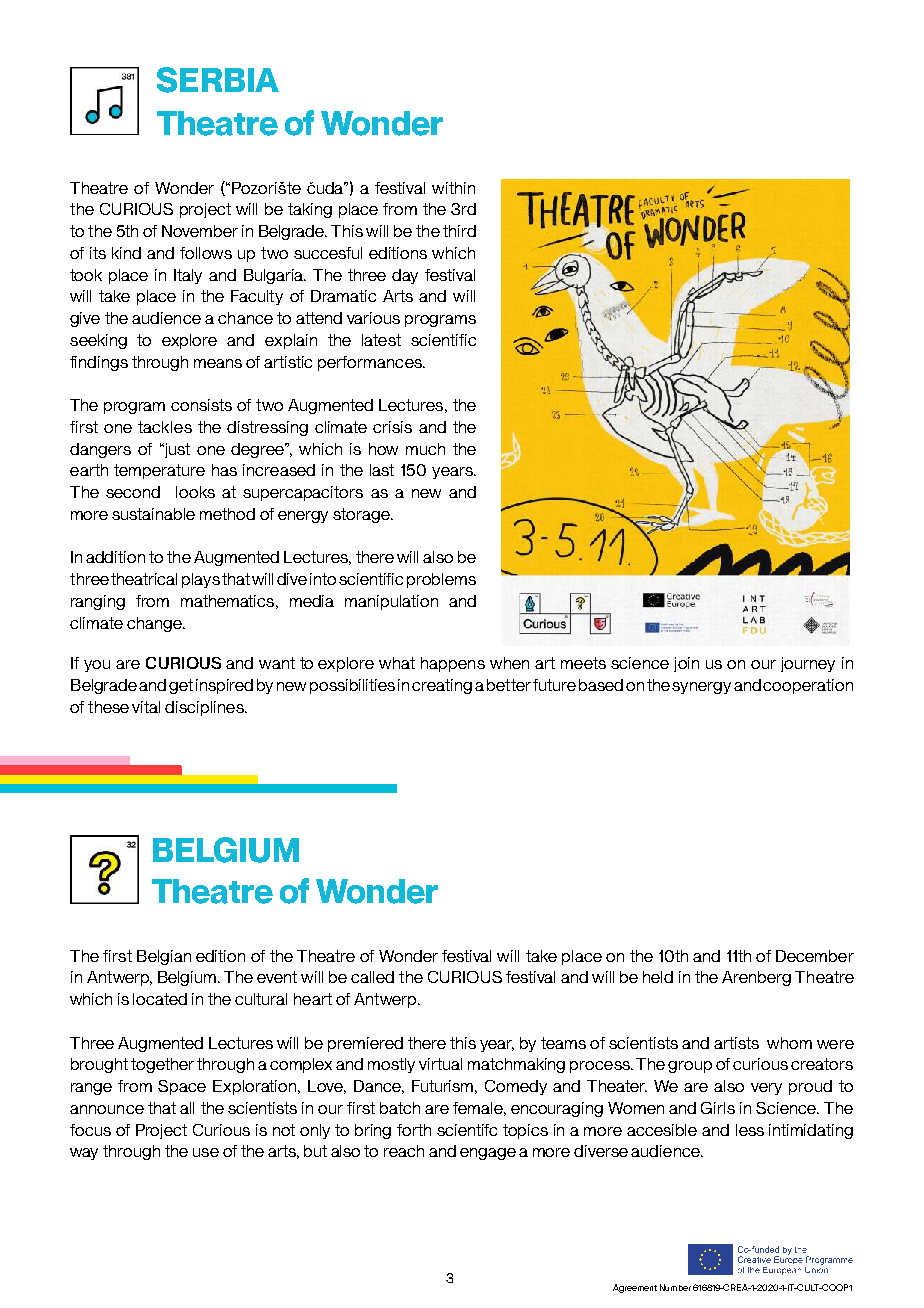 This image has width=924, height=1308. Describe the element at coordinates (206, 1152) in the image. I see `use` at that location.
